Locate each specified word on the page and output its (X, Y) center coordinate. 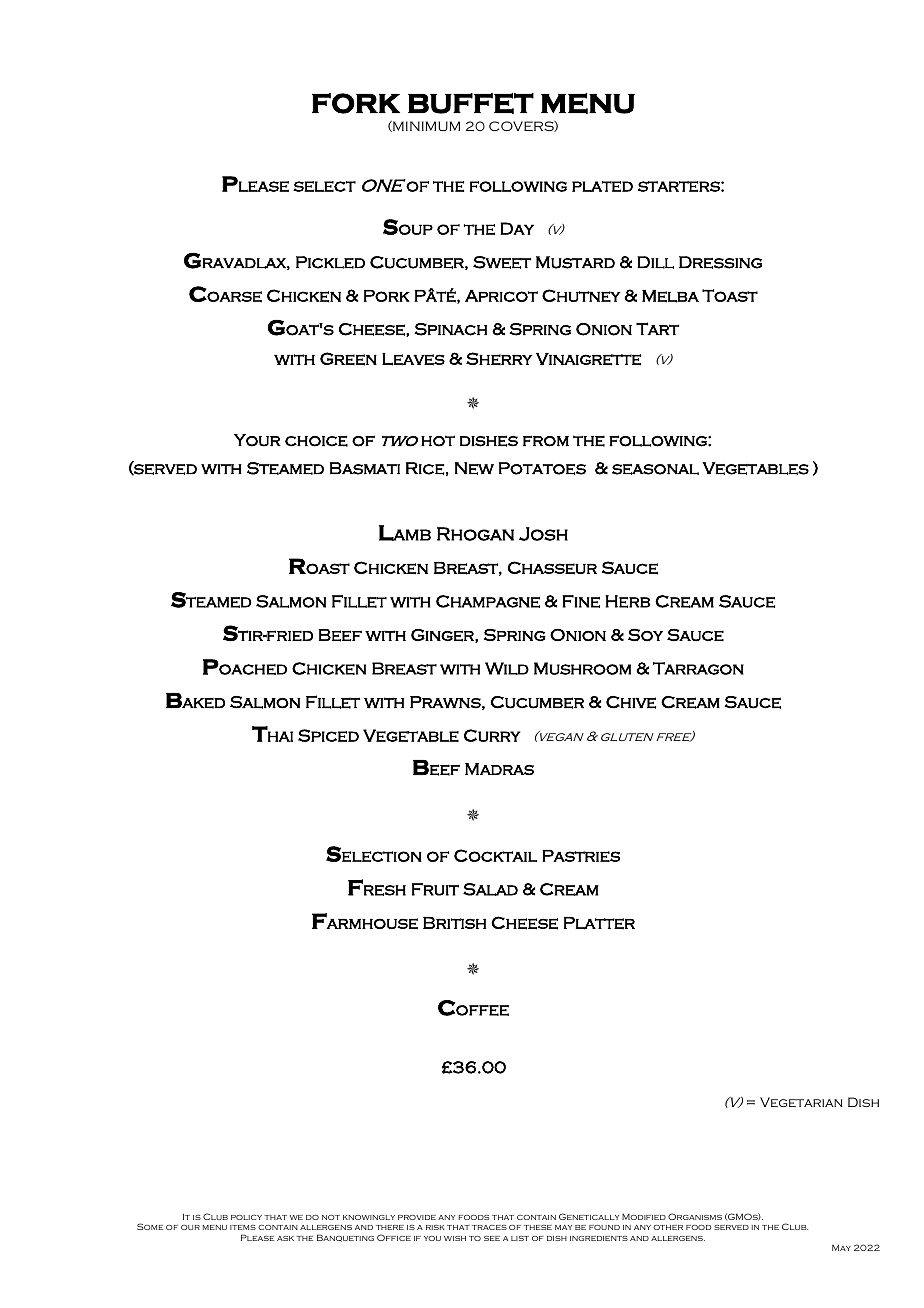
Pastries (581, 856)
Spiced (328, 735)
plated (602, 186)
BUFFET (471, 103)
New (474, 468)
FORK (356, 103)
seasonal (655, 469)
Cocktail (495, 855)
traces (489, 1227)
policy (246, 1217)
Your (257, 440)
